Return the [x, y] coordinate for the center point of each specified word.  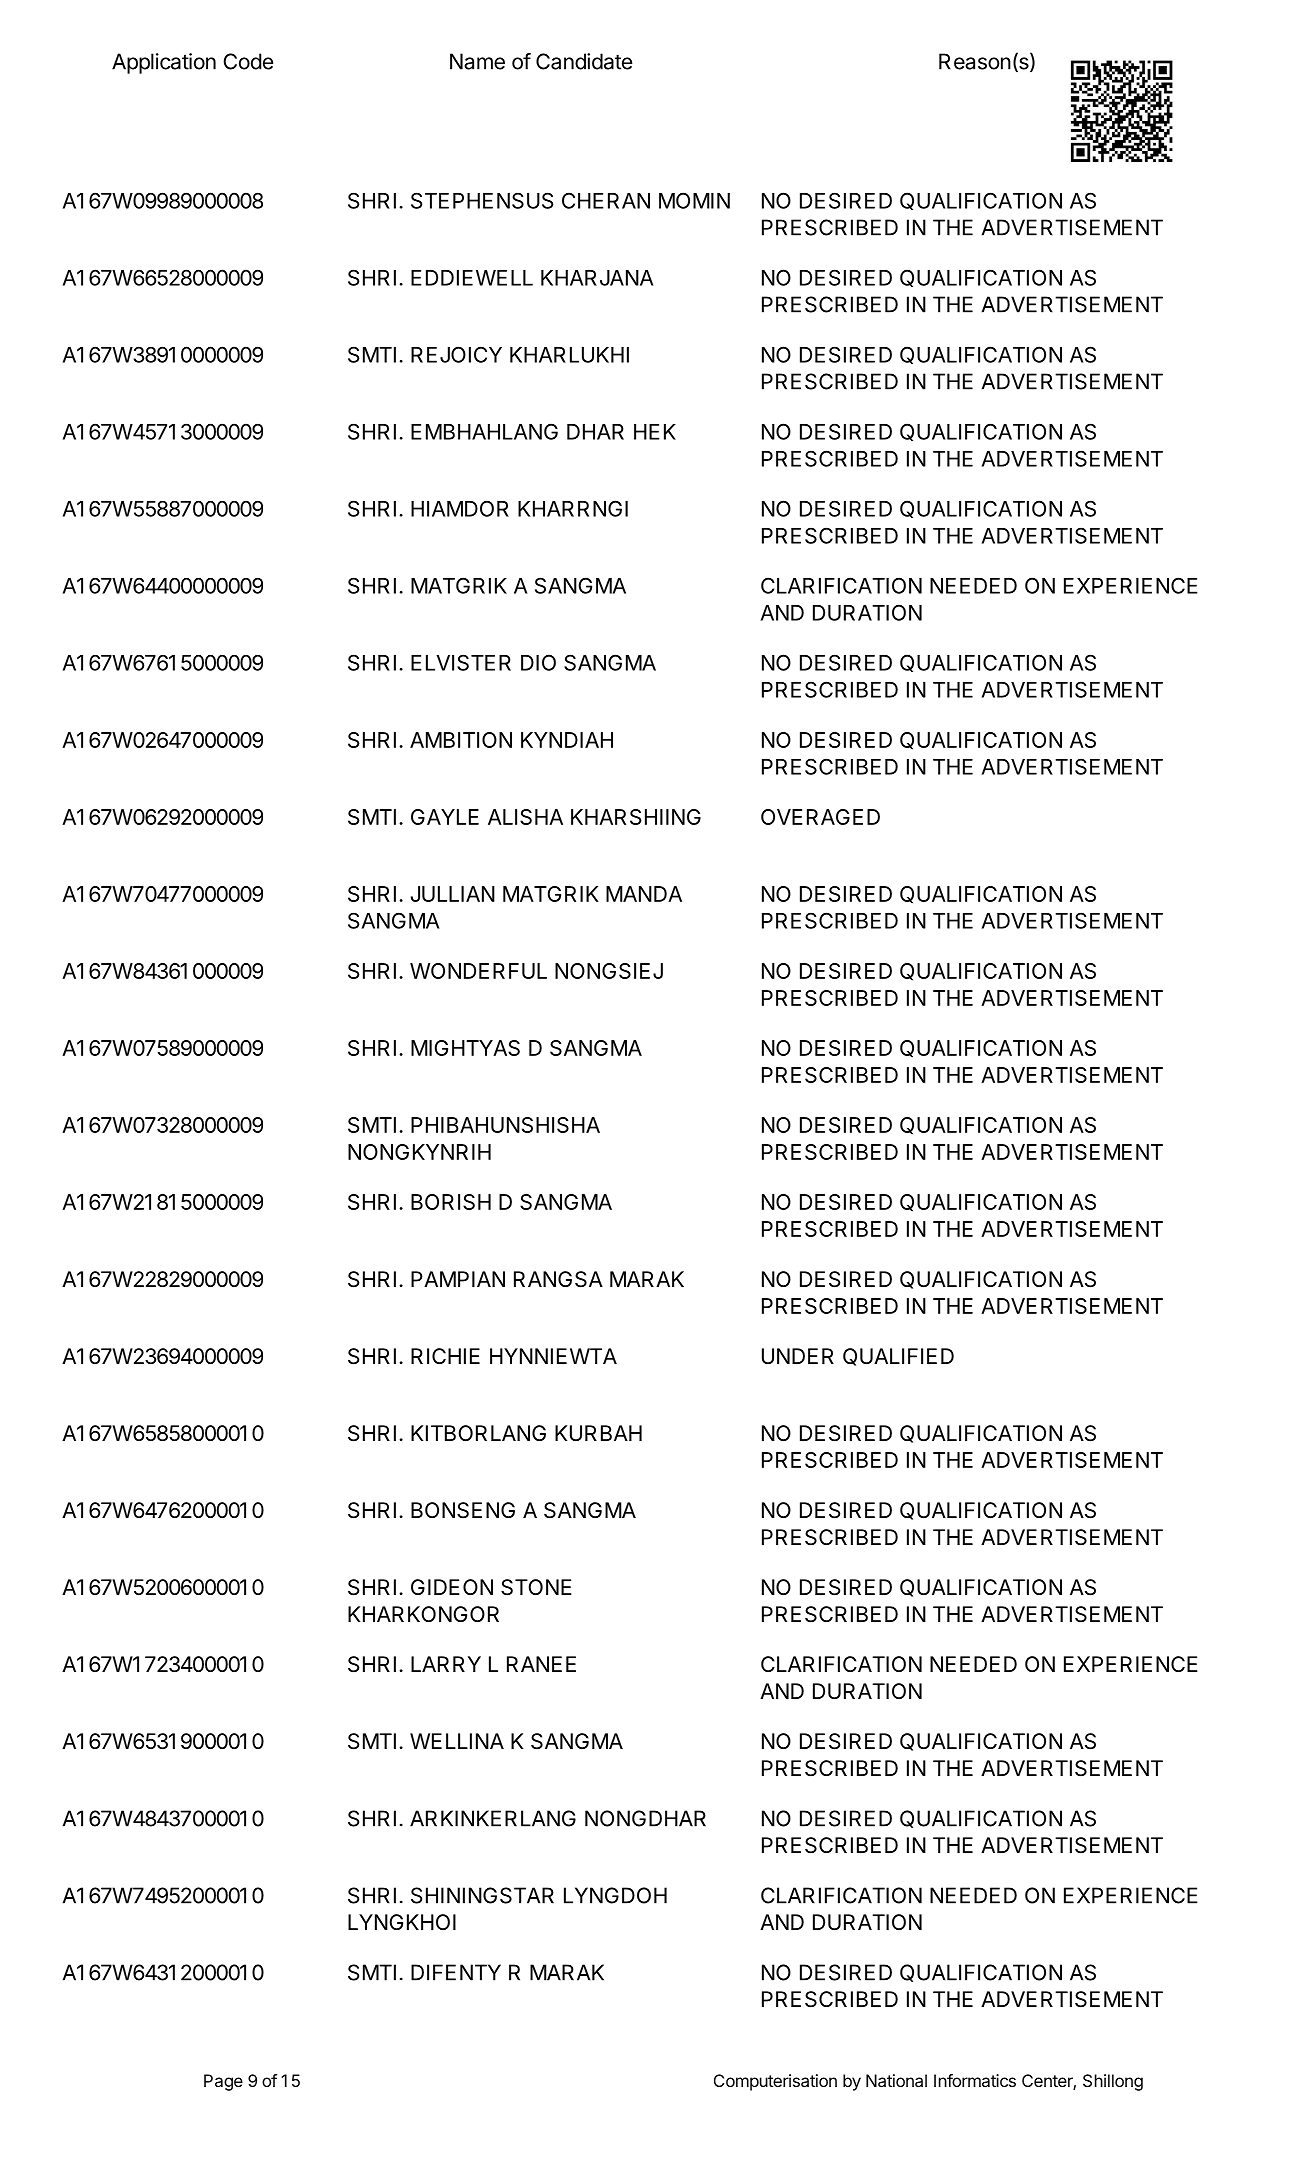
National [896, 2080]
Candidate [584, 61]
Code [248, 61]
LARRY [446, 1664]
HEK [655, 432]
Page [223, 2082]
